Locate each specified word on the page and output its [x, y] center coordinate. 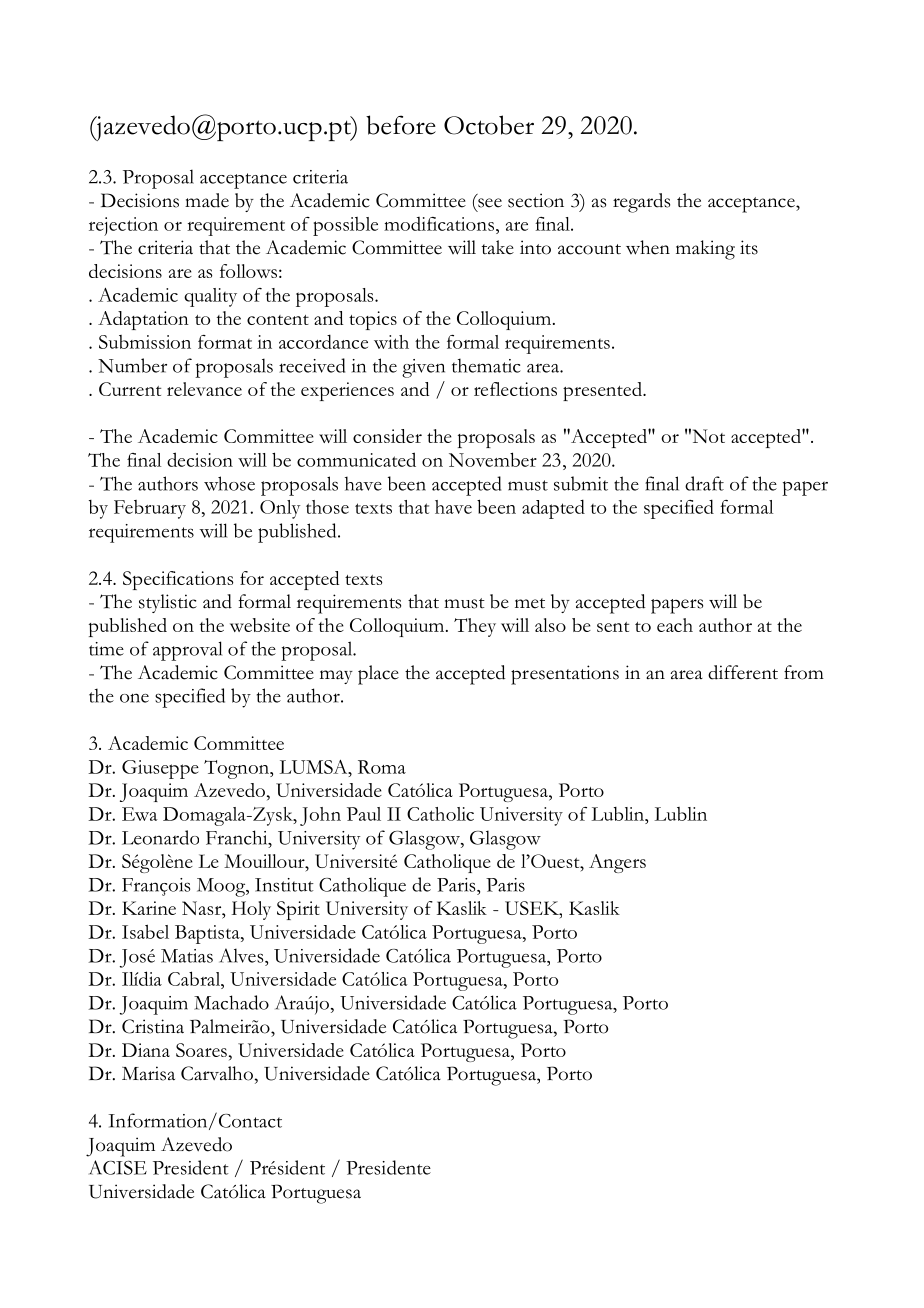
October [489, 125]
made [207, 200]
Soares [201, 1050]
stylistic [168, 603]
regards [641, 203]
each [675, 625]
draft [704, 483]
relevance [204, 389]
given [423, 368]
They [475, 627]
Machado [231, 1002]
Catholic [440, 814]
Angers [617, 863]
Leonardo [160, 837]
